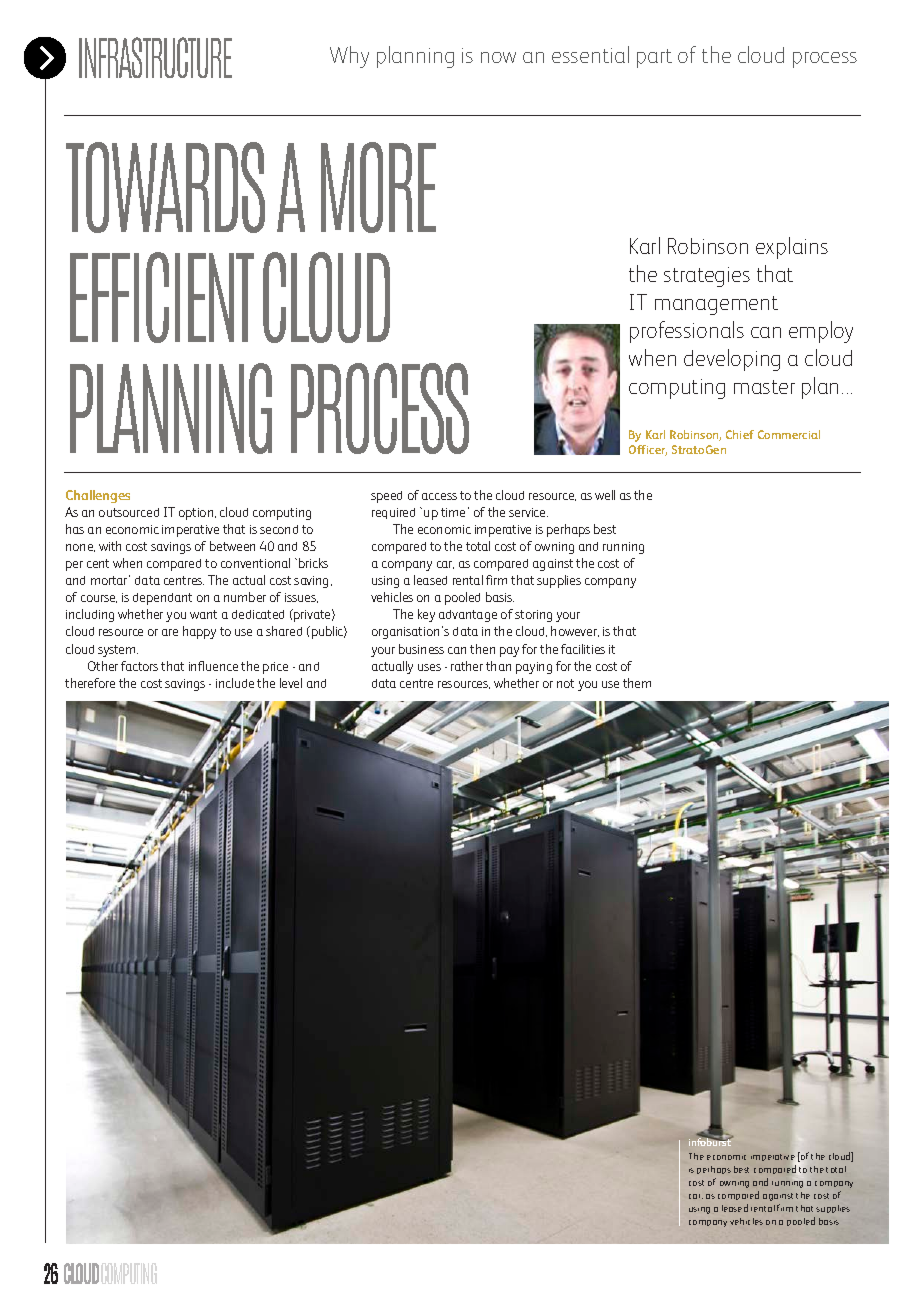  What do you see at coordinates (498, 57) in the document?
I see `now` at bounding box center [498, 57].
